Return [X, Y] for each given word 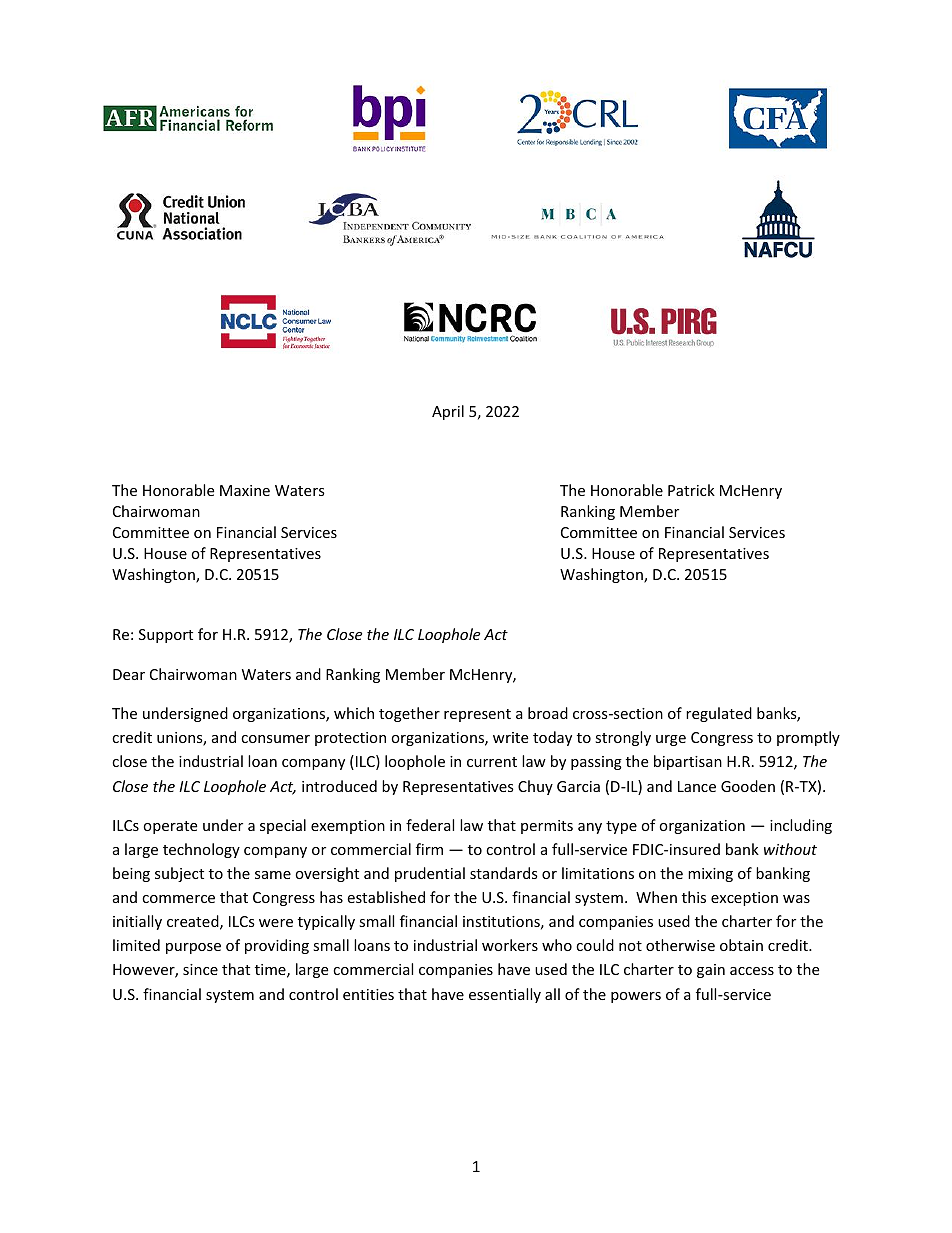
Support [166, 636]
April [448, 412]
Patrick [691, 490]
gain [711, 971]
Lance [697, 786]
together [409, 714]
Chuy [535, 787]
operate [170, 827]
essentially [505, 995]
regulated [719, 714]
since [200, 969]
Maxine [245, 490]
